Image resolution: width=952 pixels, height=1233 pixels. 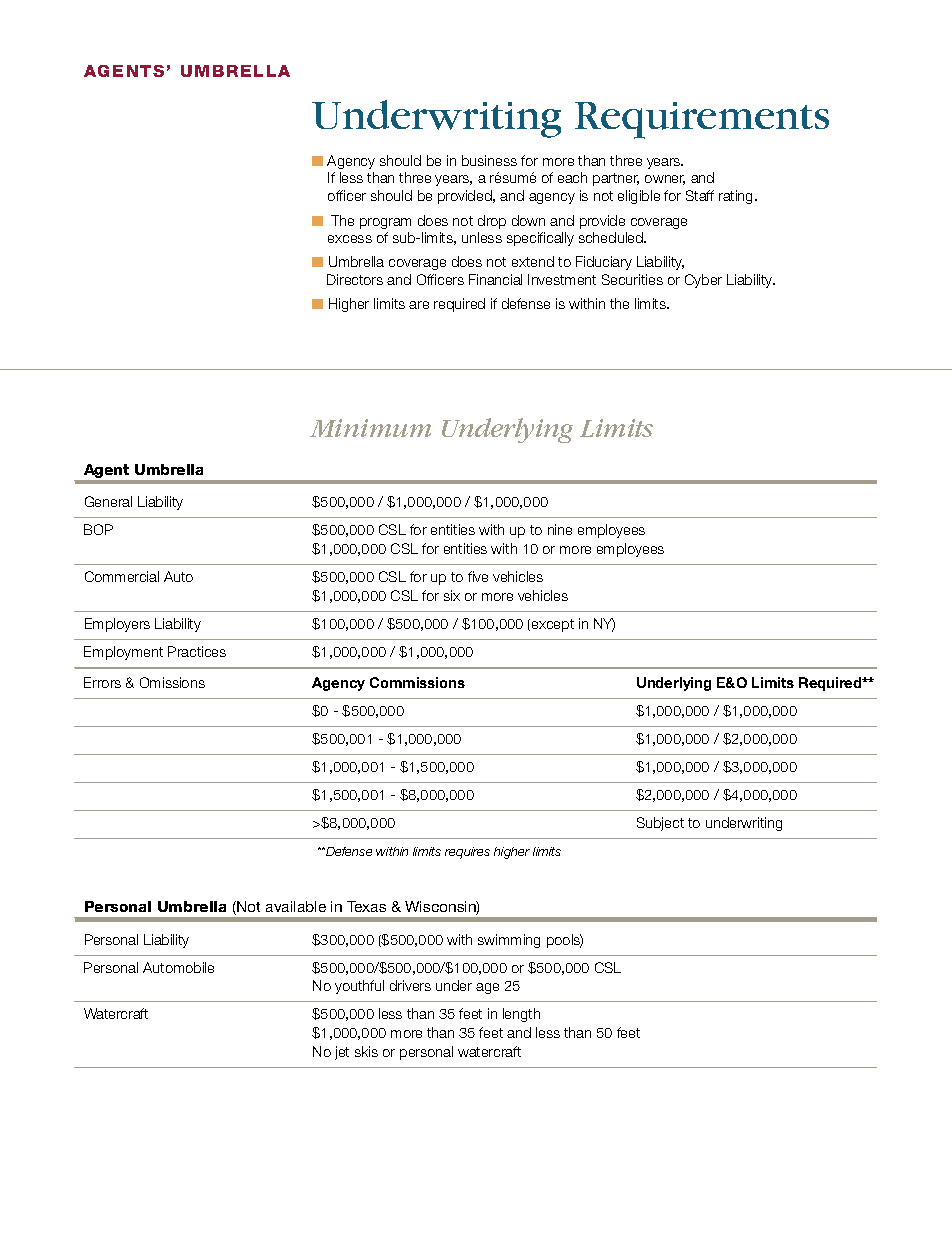 I want to click on requires, so click(x=467, y=853).
